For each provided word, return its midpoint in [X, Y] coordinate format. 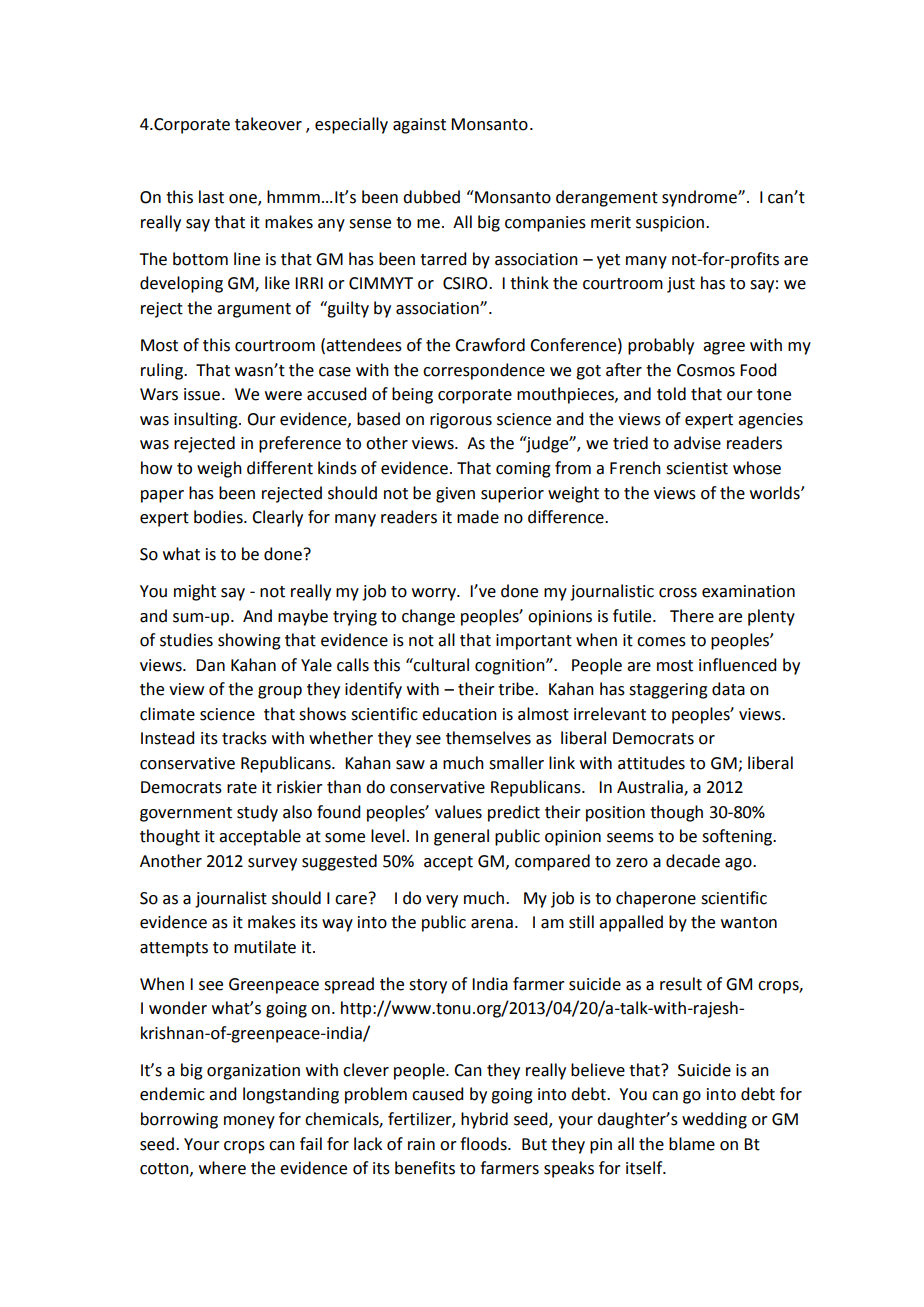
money [249, 1122]
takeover [268, 124]
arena [492, 924]
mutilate [265, 947]
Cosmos [706, 370]
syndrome [700, 198]
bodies [219, 517]
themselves [488, 738]
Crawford [490, 345]
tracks [244, 738]
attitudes [651, 763]
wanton [749, 923]
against [419, 126]
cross [678, 593]
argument [254, 310]
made [478, 517]
